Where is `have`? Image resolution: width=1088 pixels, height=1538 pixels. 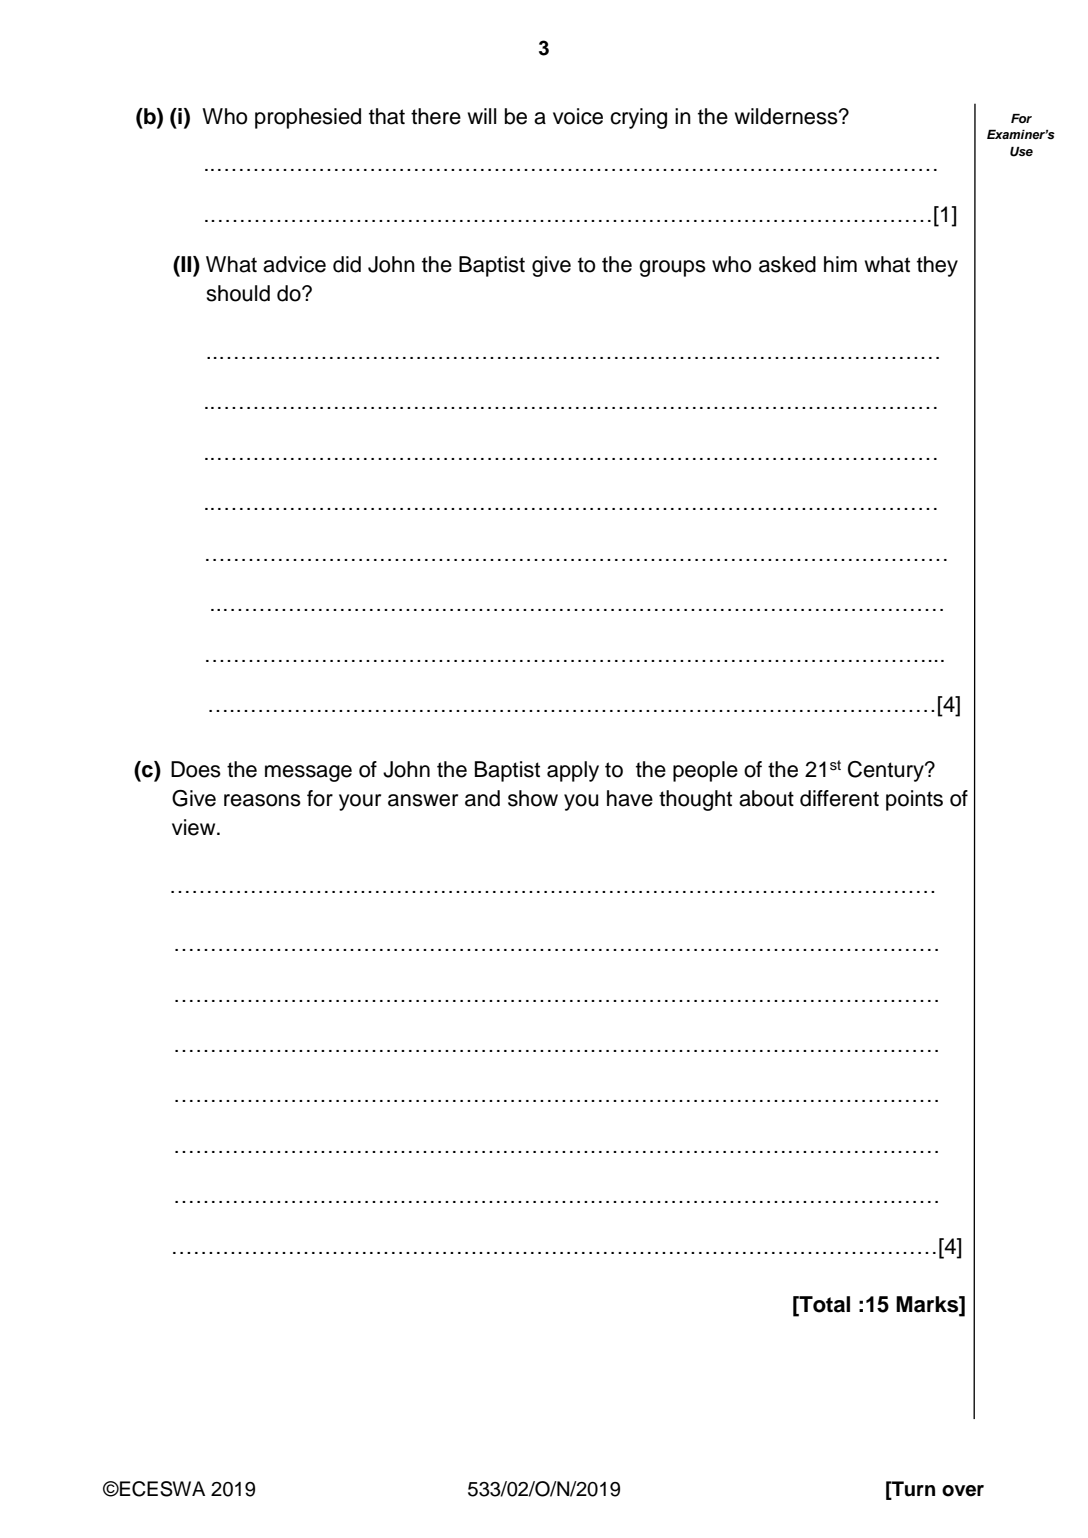 have is located at coordinates (630, 798).
